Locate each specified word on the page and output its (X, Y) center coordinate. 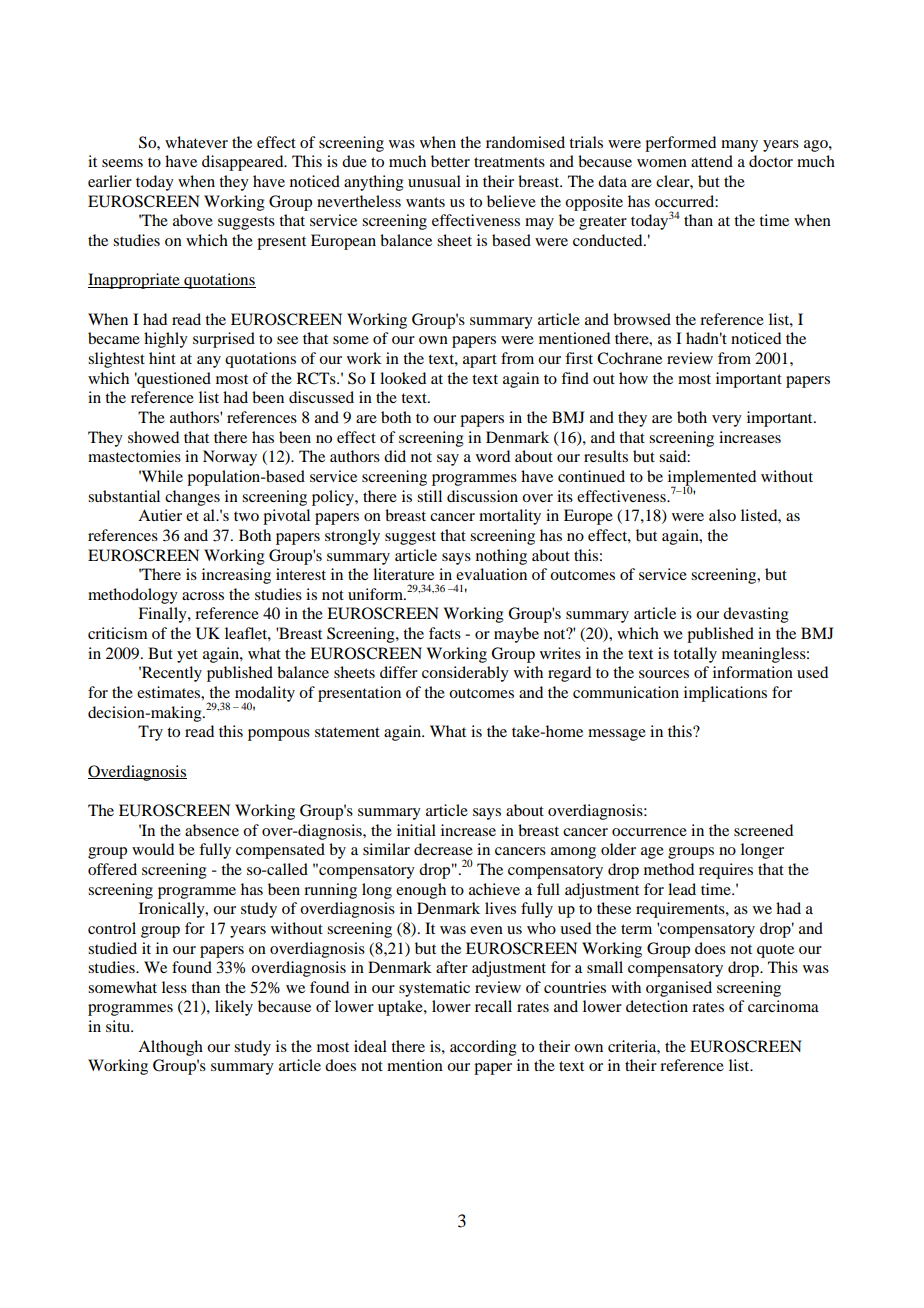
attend (712, 161)
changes (192, 498)
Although (170, 1048)
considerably (465, 674)
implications (725, 694)
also (722, 515)
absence (212, 830)
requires (726, 871)
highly (166, 340)
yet (187, 656)
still (429, 496)
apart (480, 361)
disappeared (244, 163)
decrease (443, 849)
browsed (642, 319)
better (450, 161)
